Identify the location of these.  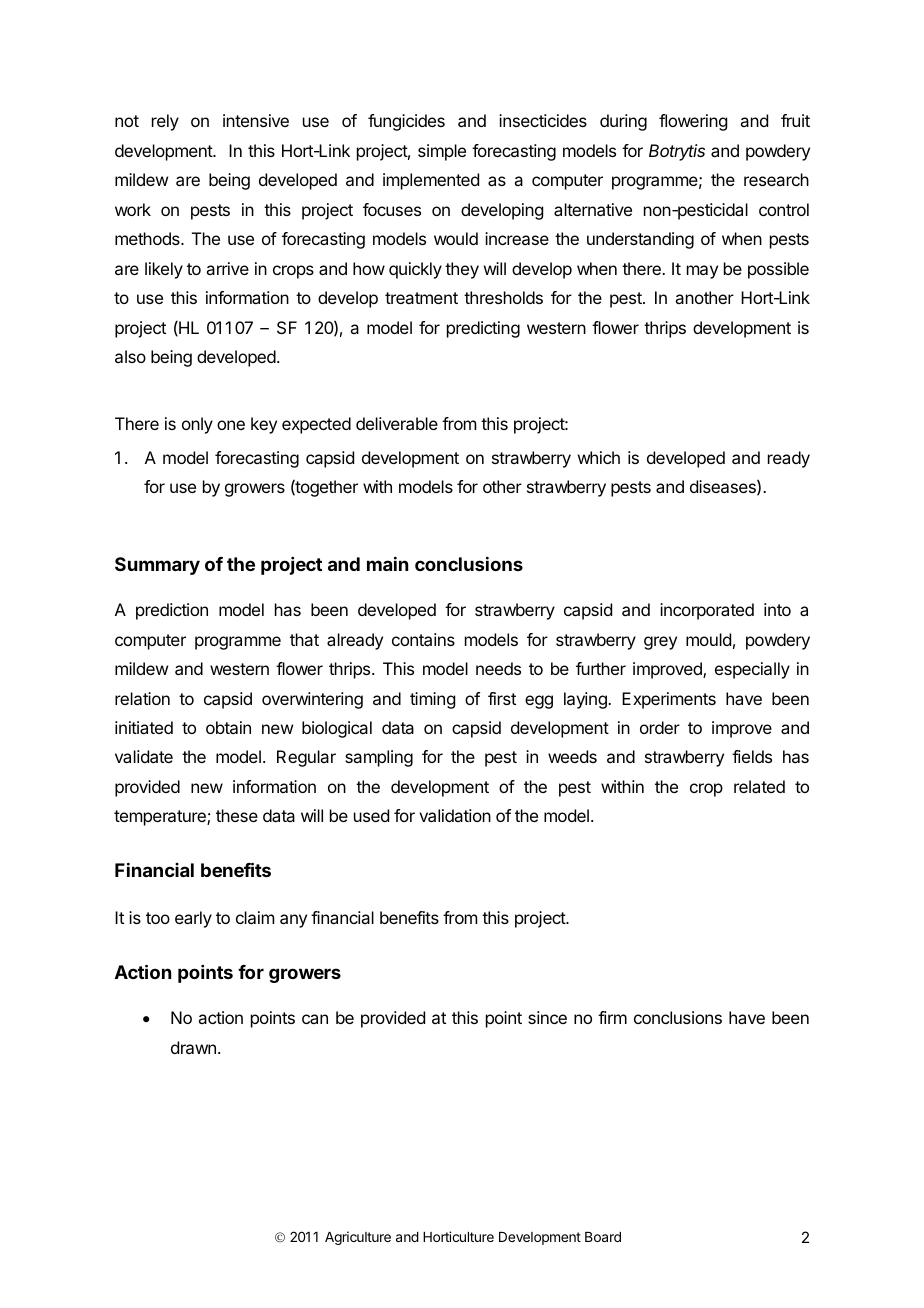
(237, 815).
